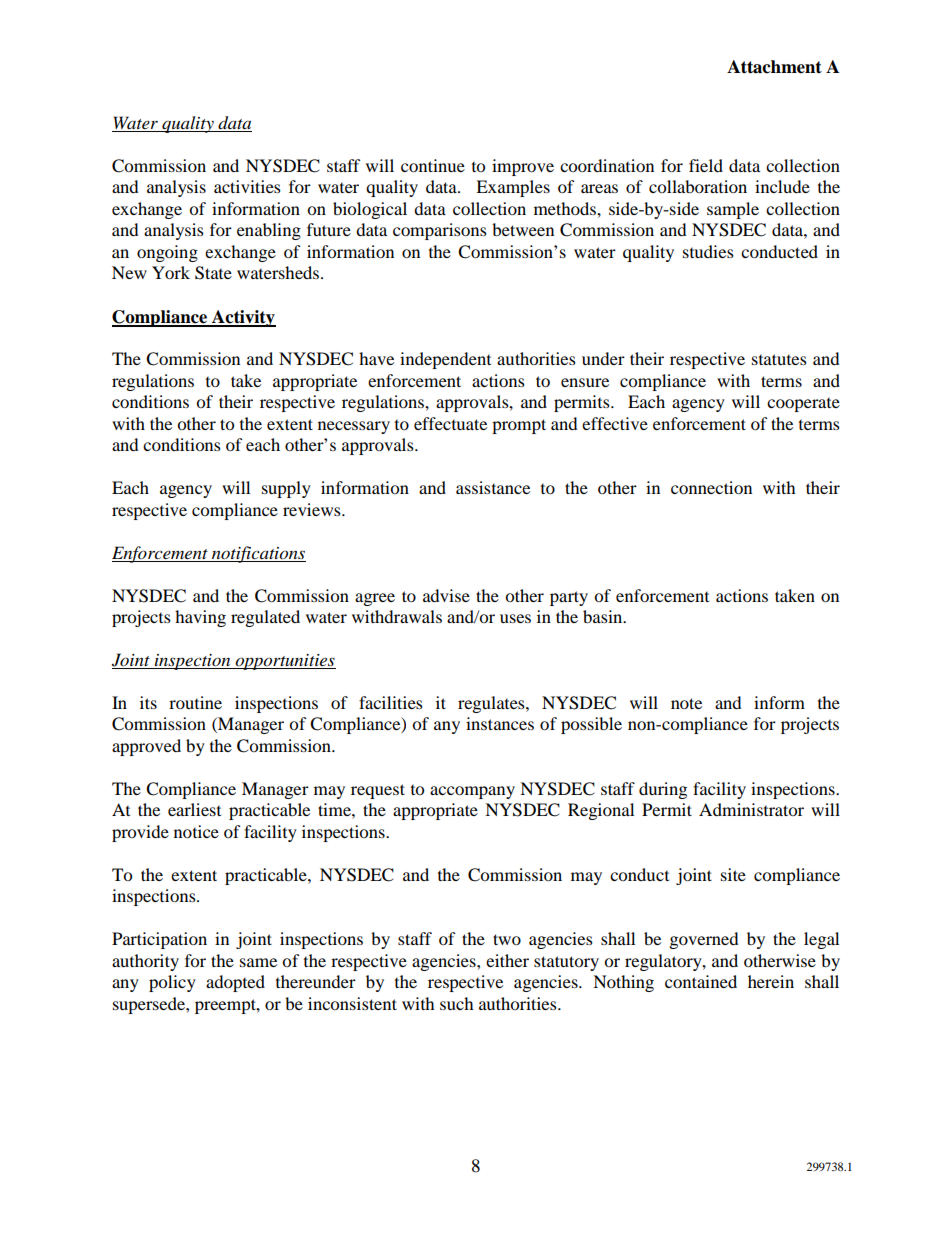 The width and height of the page is (952, 1233). I want to click on either, so click(507, 960).
